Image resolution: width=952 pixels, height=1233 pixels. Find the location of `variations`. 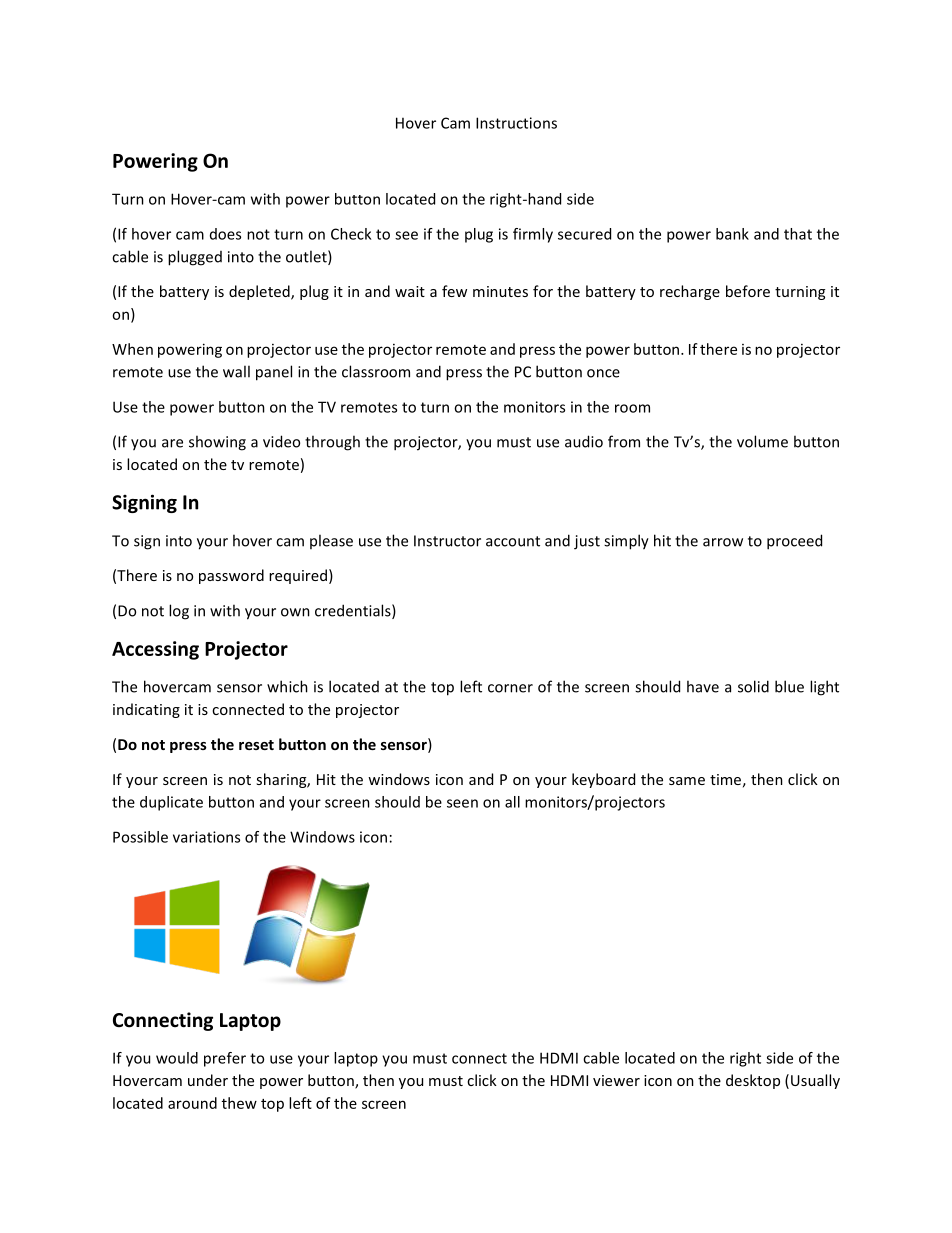

variations is located at coordinates (206, 837).
